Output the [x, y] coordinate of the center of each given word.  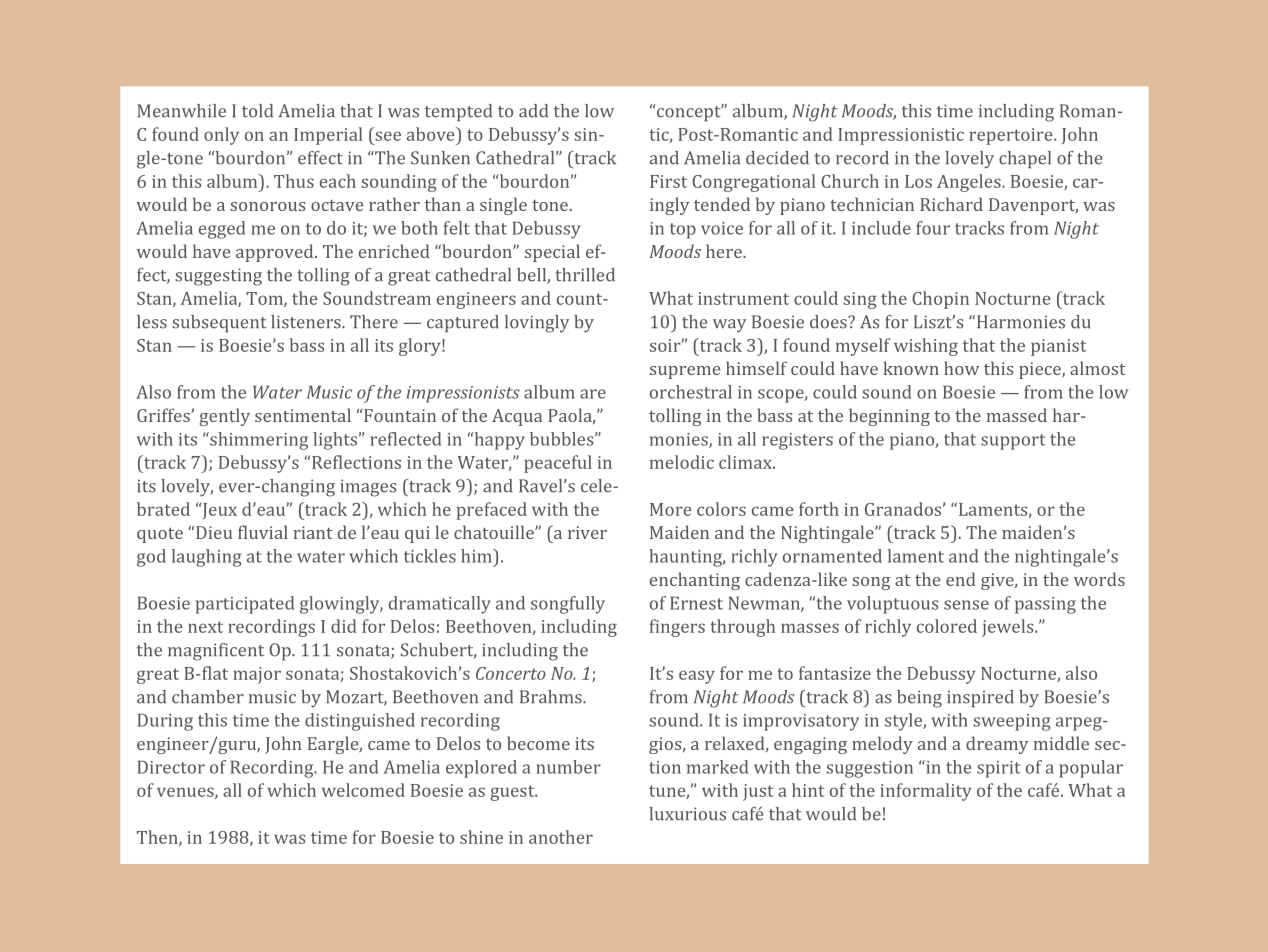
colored [947, 626]
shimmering [258, 441]
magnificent [216, 652]
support [1013, 442]
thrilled [585, 275]
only [221, 136]
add [533, 111]
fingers [677, 628]
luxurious [687, 814]
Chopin [940, 300]
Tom [265, 299]
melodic [682, 462]
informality [925, 792]
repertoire [1012, 136]
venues [186, 793]
